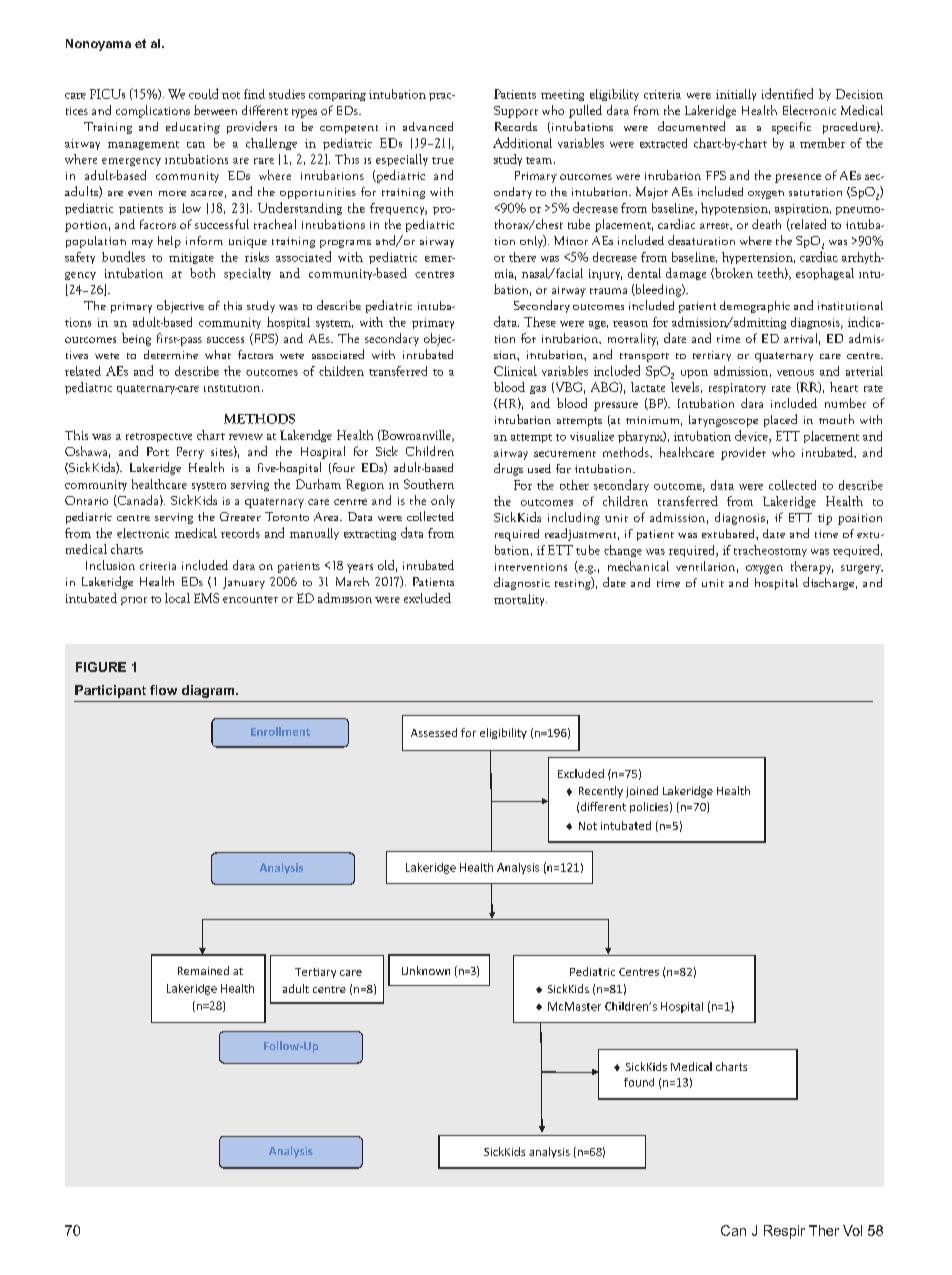  What do you see at coordinates (770, 551) in the document?
I see `tracheostomy` at bounding box center [770, 551].
